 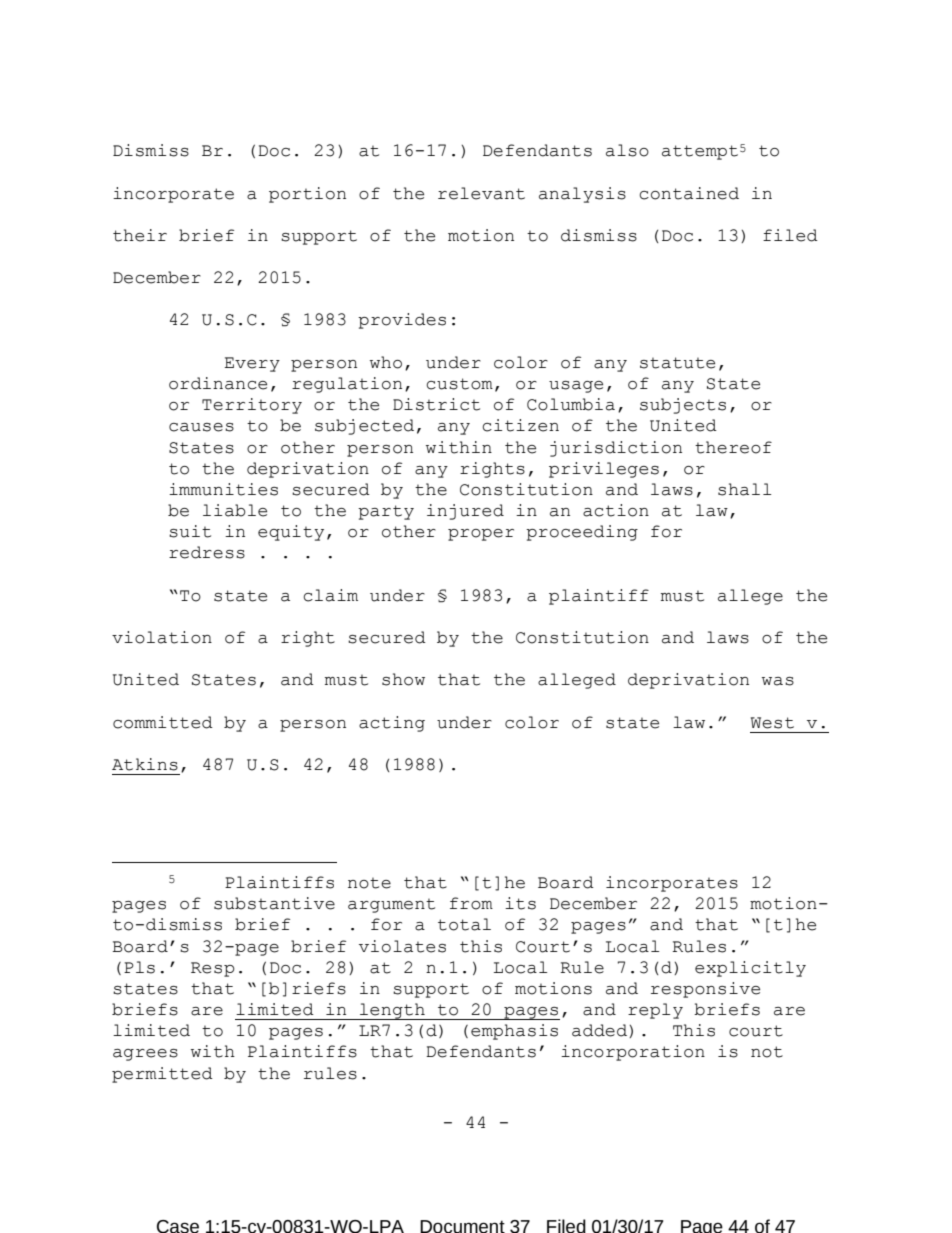 What do you see at coordinates (464, 924) in the screenshot?
I see `total` at bounding box center [464, 924].
